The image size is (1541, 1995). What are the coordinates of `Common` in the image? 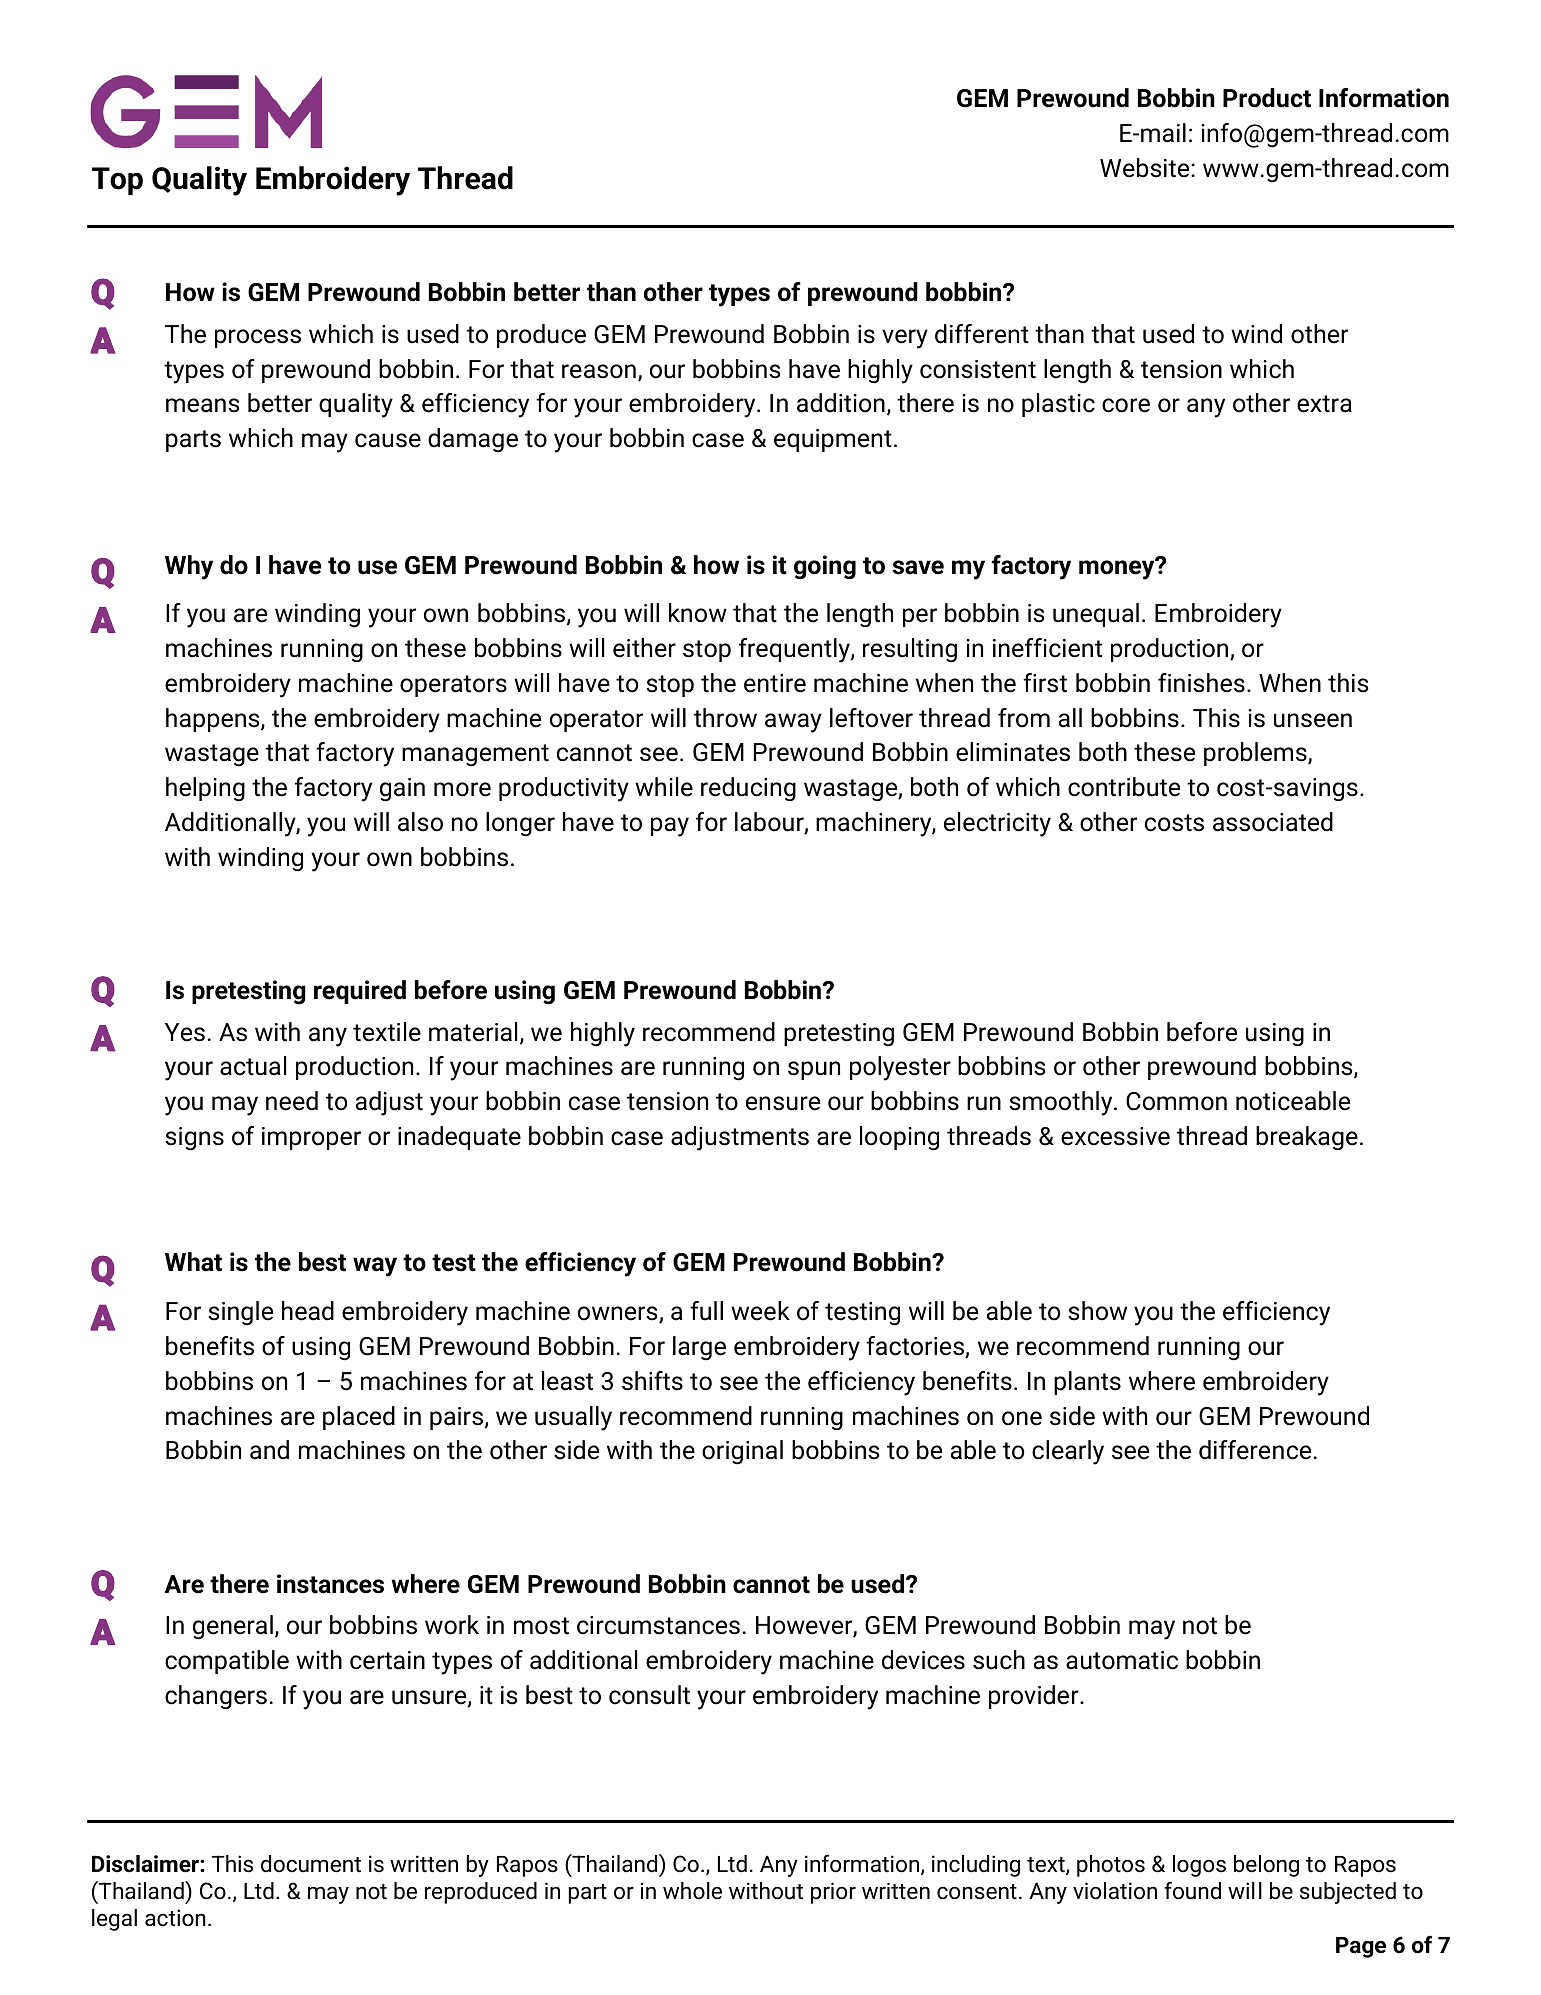 It's located at (1176, 1101).
